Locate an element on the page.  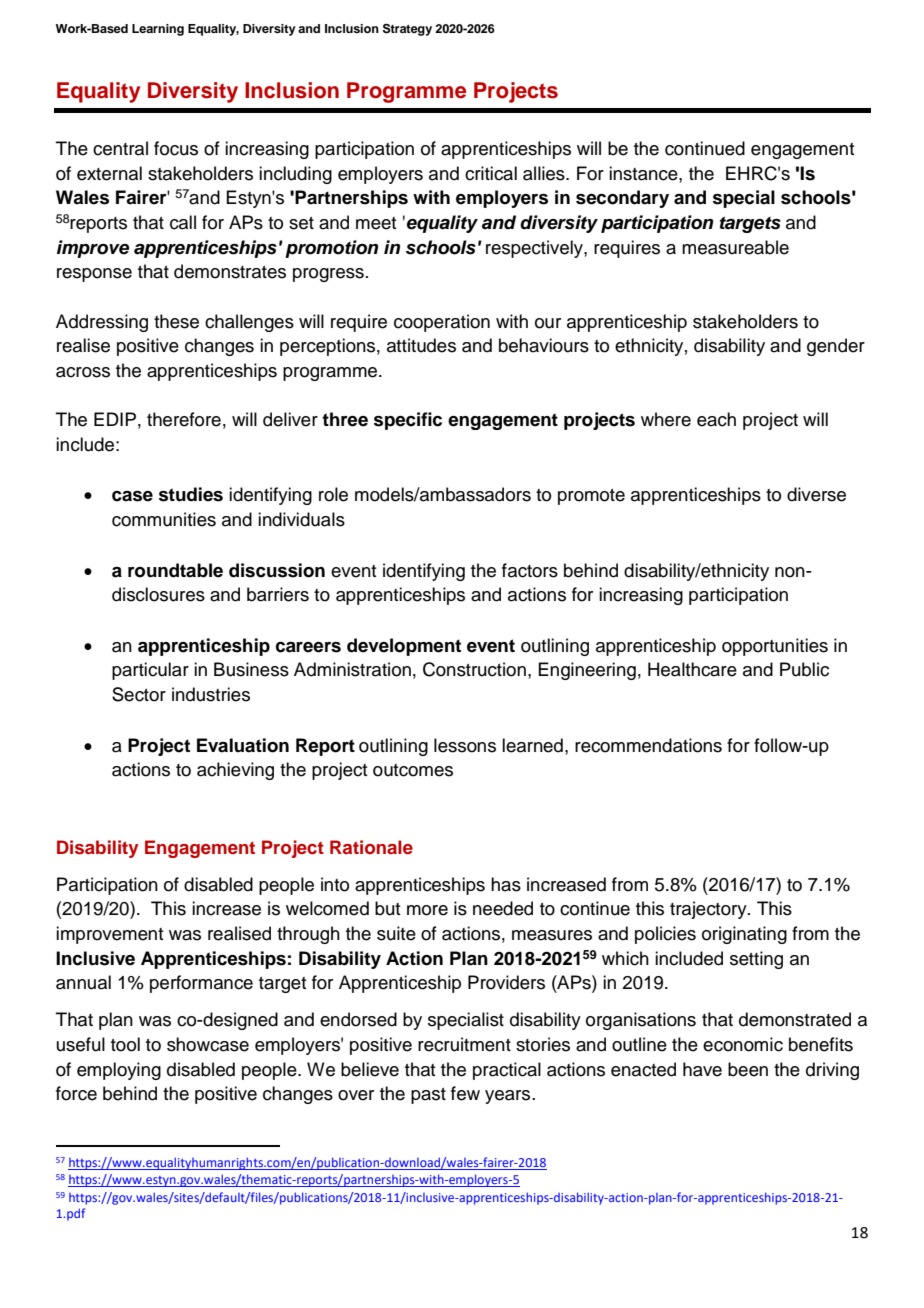
has is located at coordinates (506, 884).
